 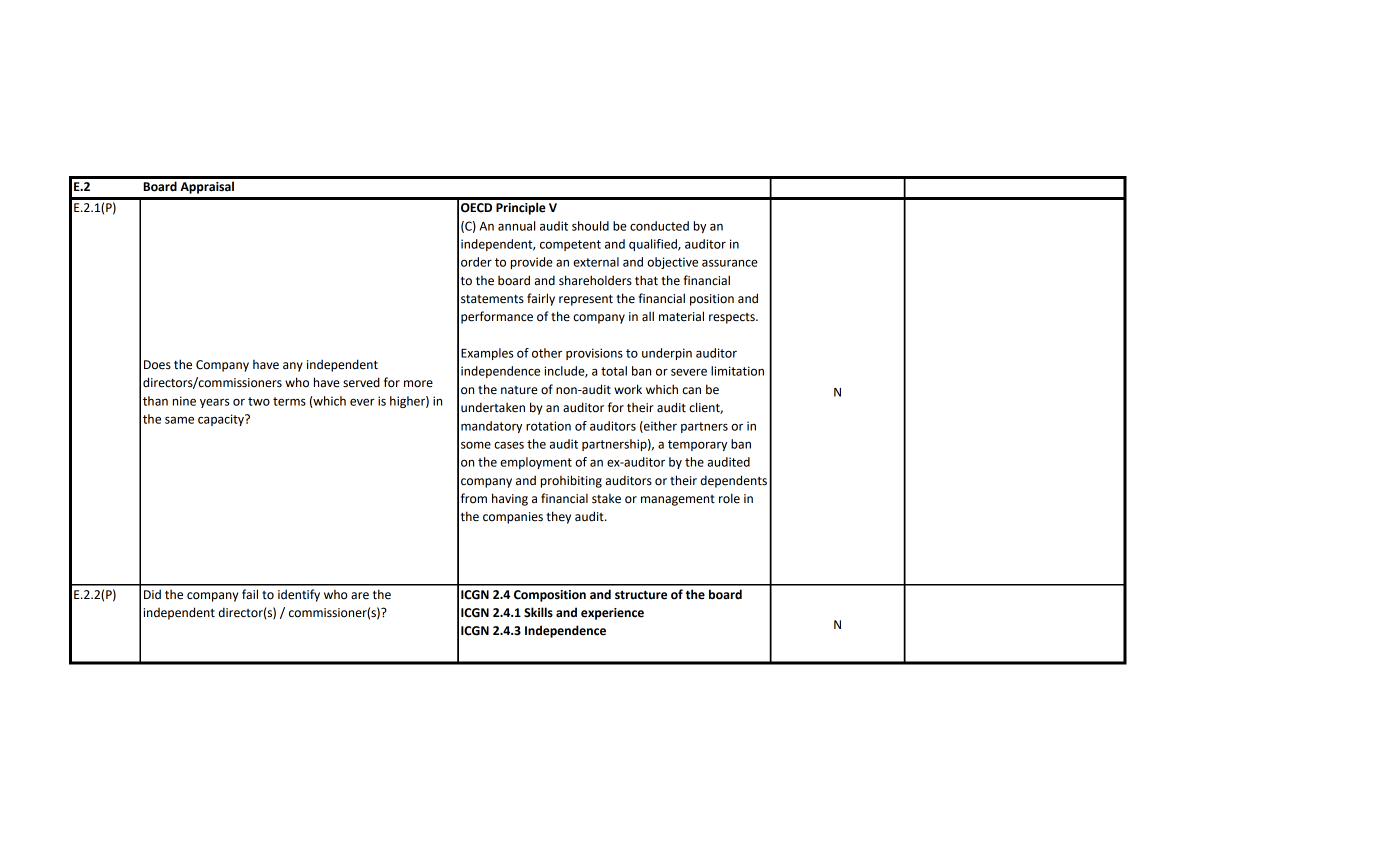 I want to click on management, so click(x=678, y=500).
